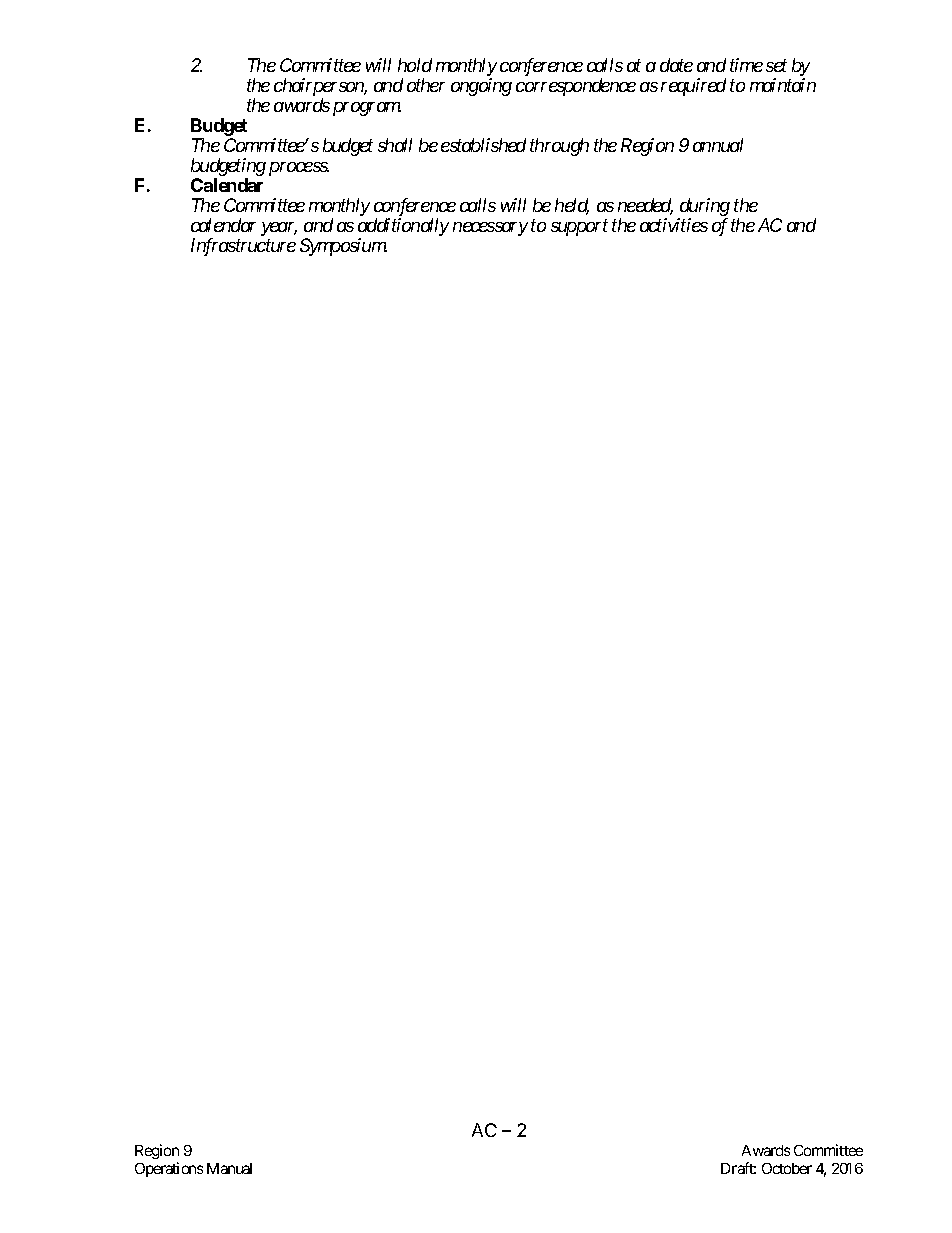 The height and width of the page is (1233, 952). Describe the element at coordinates (343, 247) in the page. I see `Symposium` at that location.
